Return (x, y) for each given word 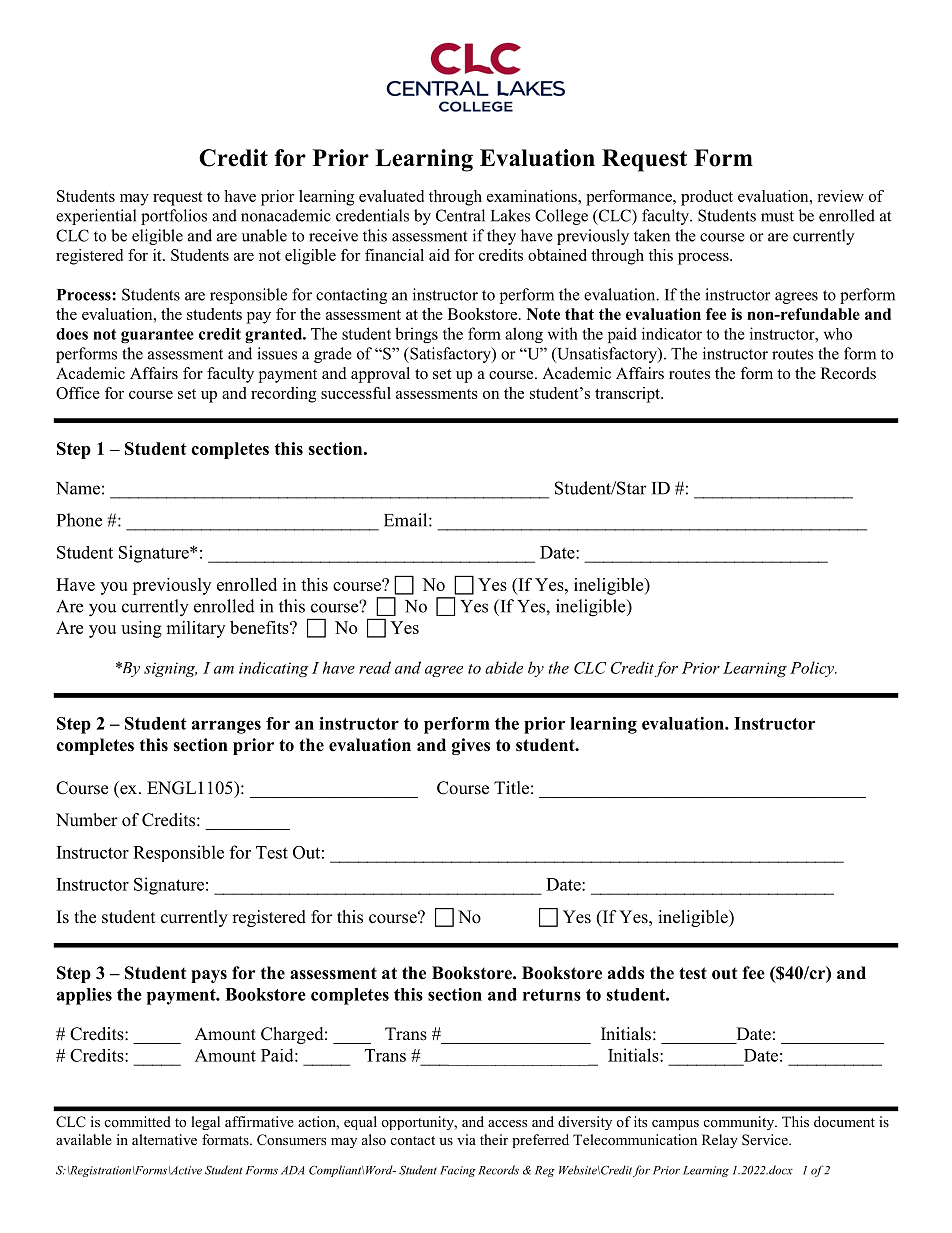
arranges (226, 727)
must (777, 216)
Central (460, 215)
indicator (672, 333)
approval (380, 375)
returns (552, 995)
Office (78, 393)
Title (511, 788)
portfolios (174, 217)
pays (209, 976)
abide (504, 667)
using (141, 629)
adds (626, 973)
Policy (813, 669)
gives (471, 746)
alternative (164, 1139)
